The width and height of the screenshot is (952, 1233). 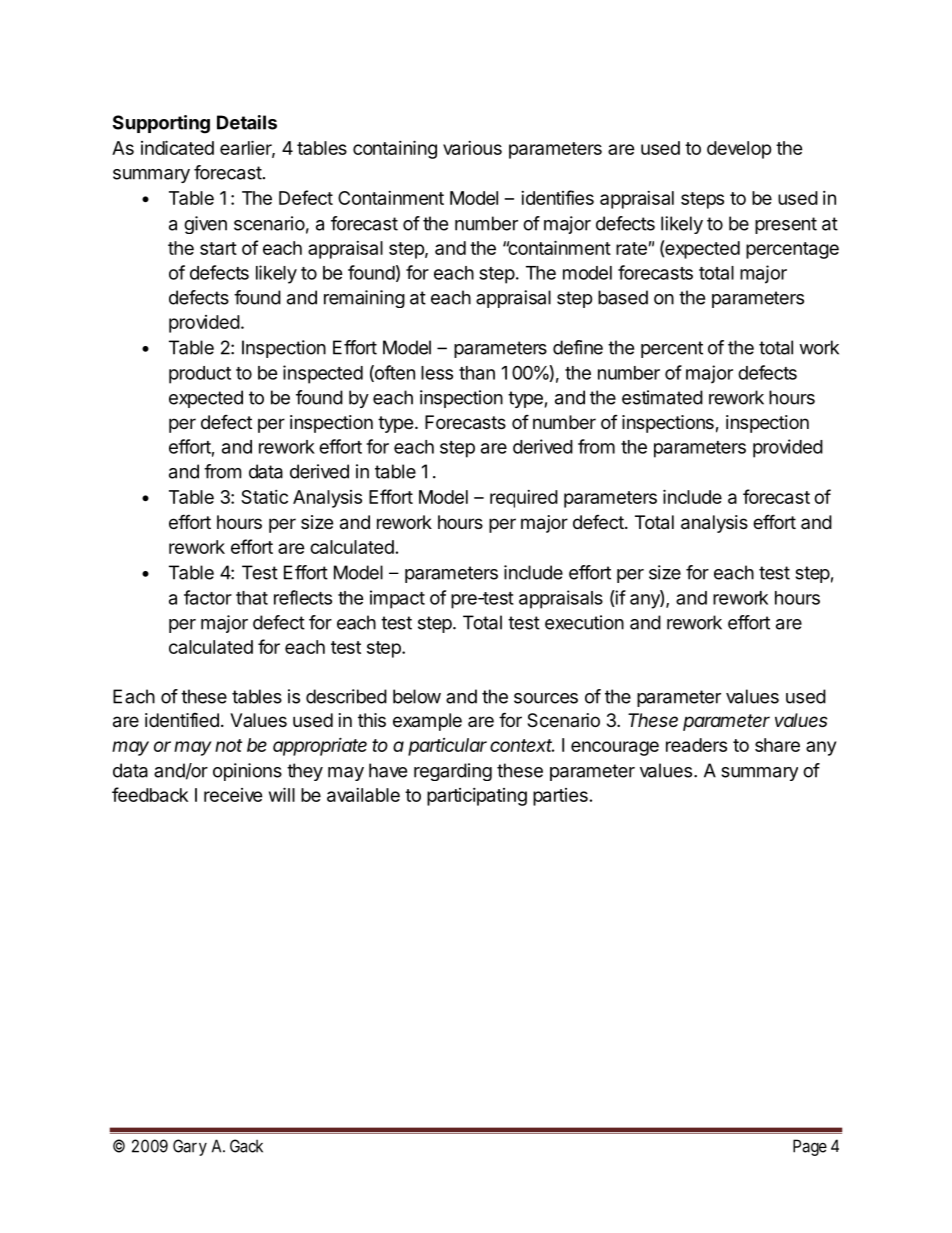 What do you see at coordinates (233, 795) in the screenshot?
I see `receive` at bounding box center [233, 795].
